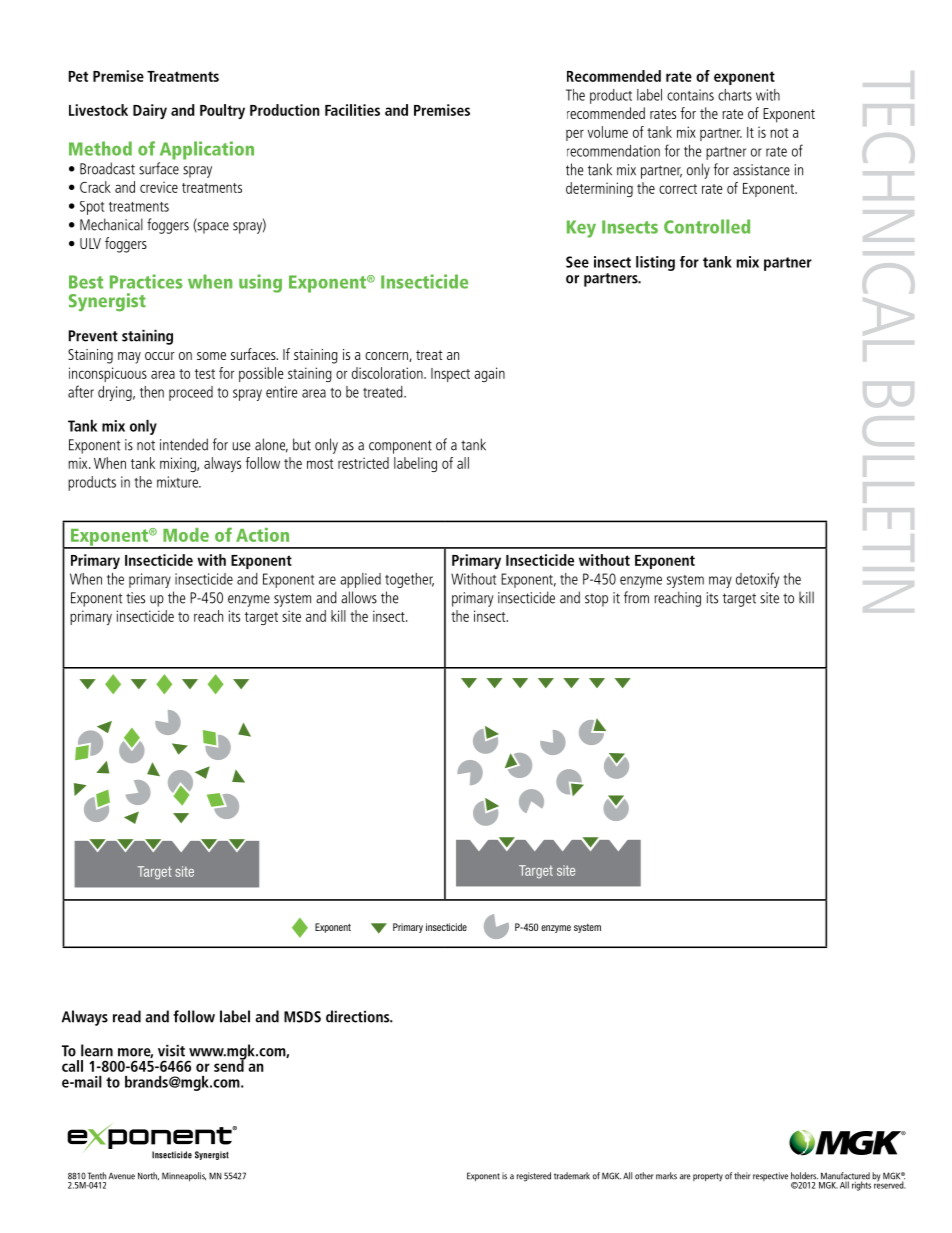 The width and height of the page is (952, 1233). What do you see at coordinates (150, 111) in the page?
I see `Dairy` at bounding box center [150, 111].
